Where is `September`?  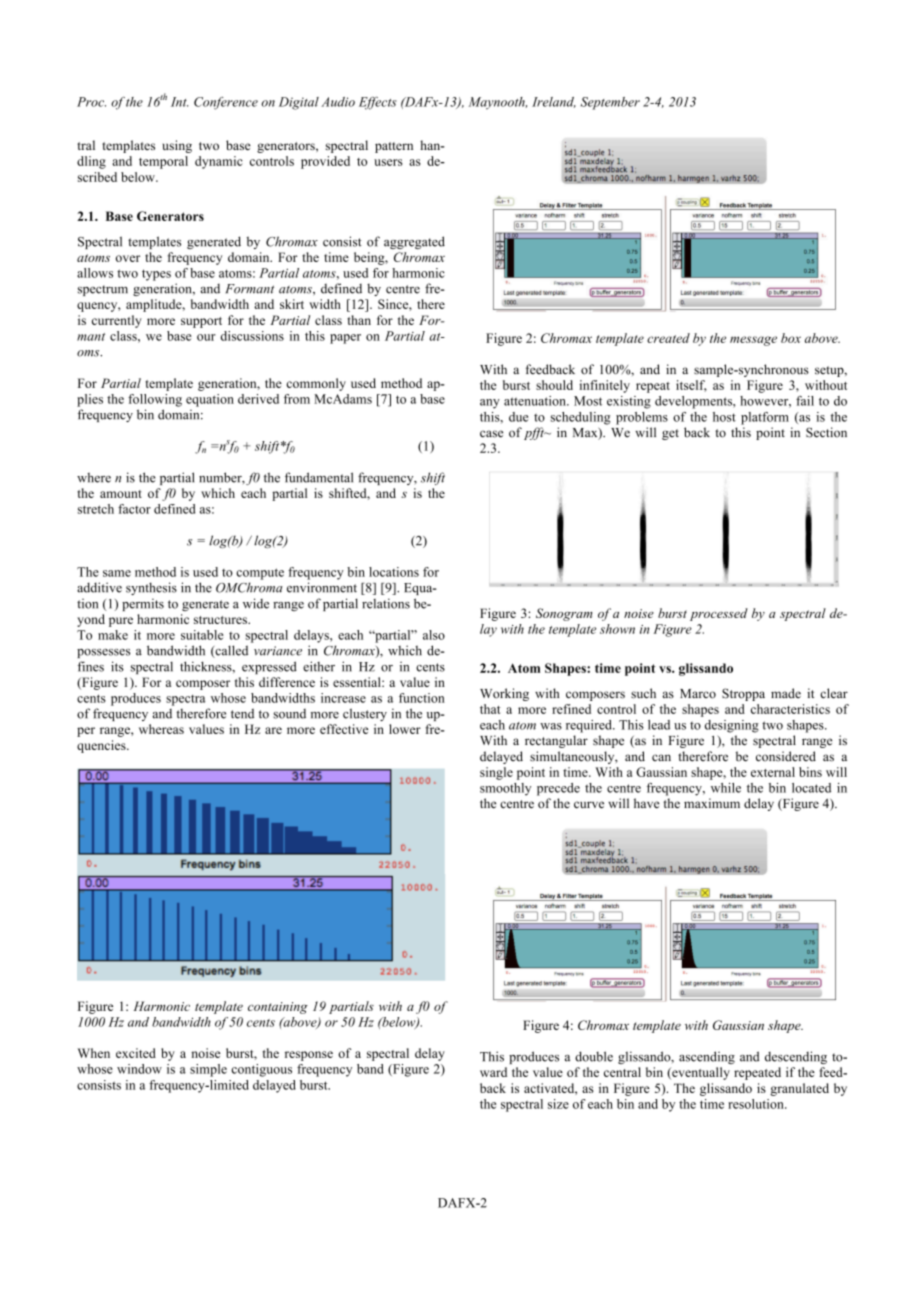 September is located at coordinates (610, 103).
